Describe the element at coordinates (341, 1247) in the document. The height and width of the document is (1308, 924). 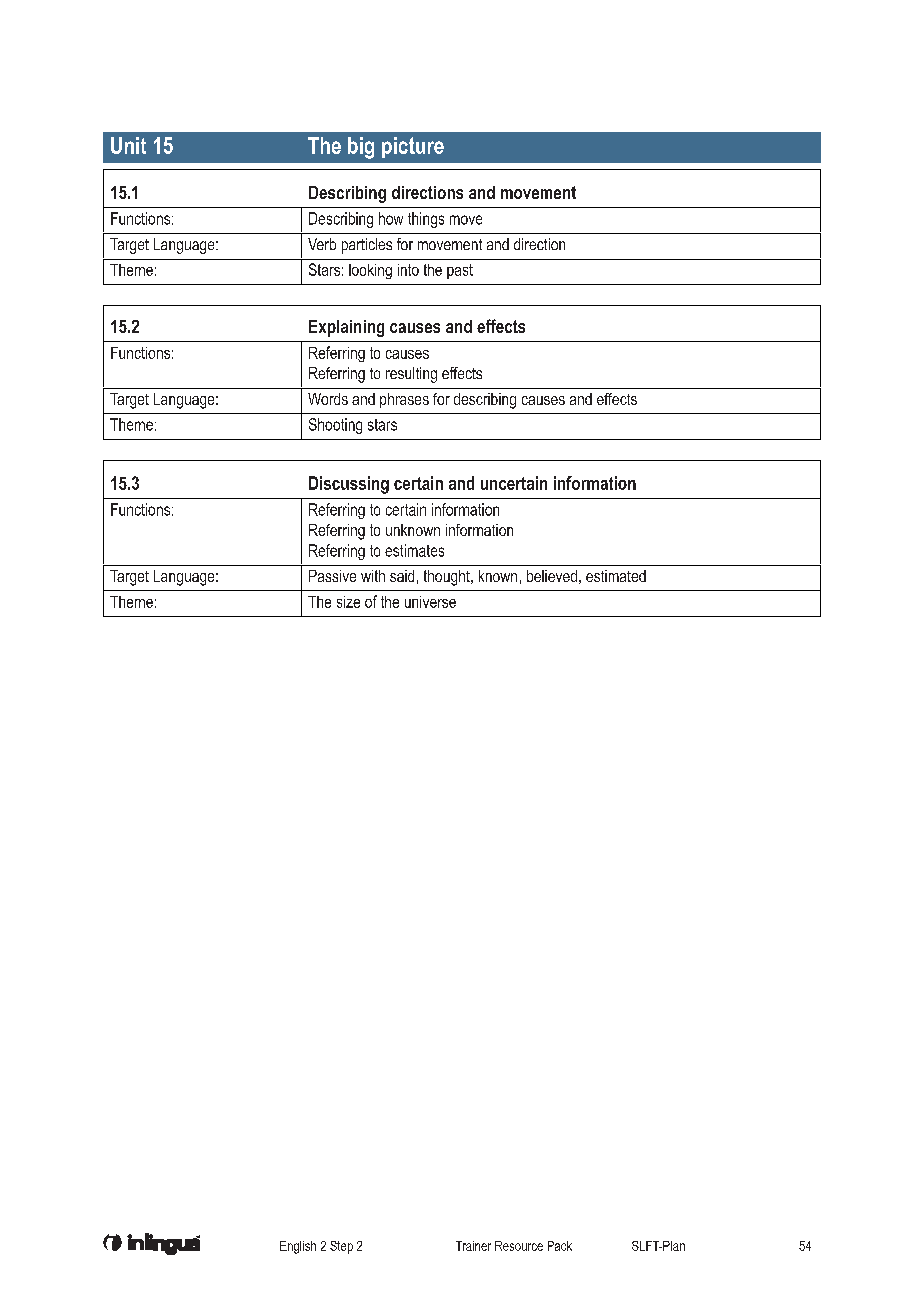
I see `Step` at that location.
